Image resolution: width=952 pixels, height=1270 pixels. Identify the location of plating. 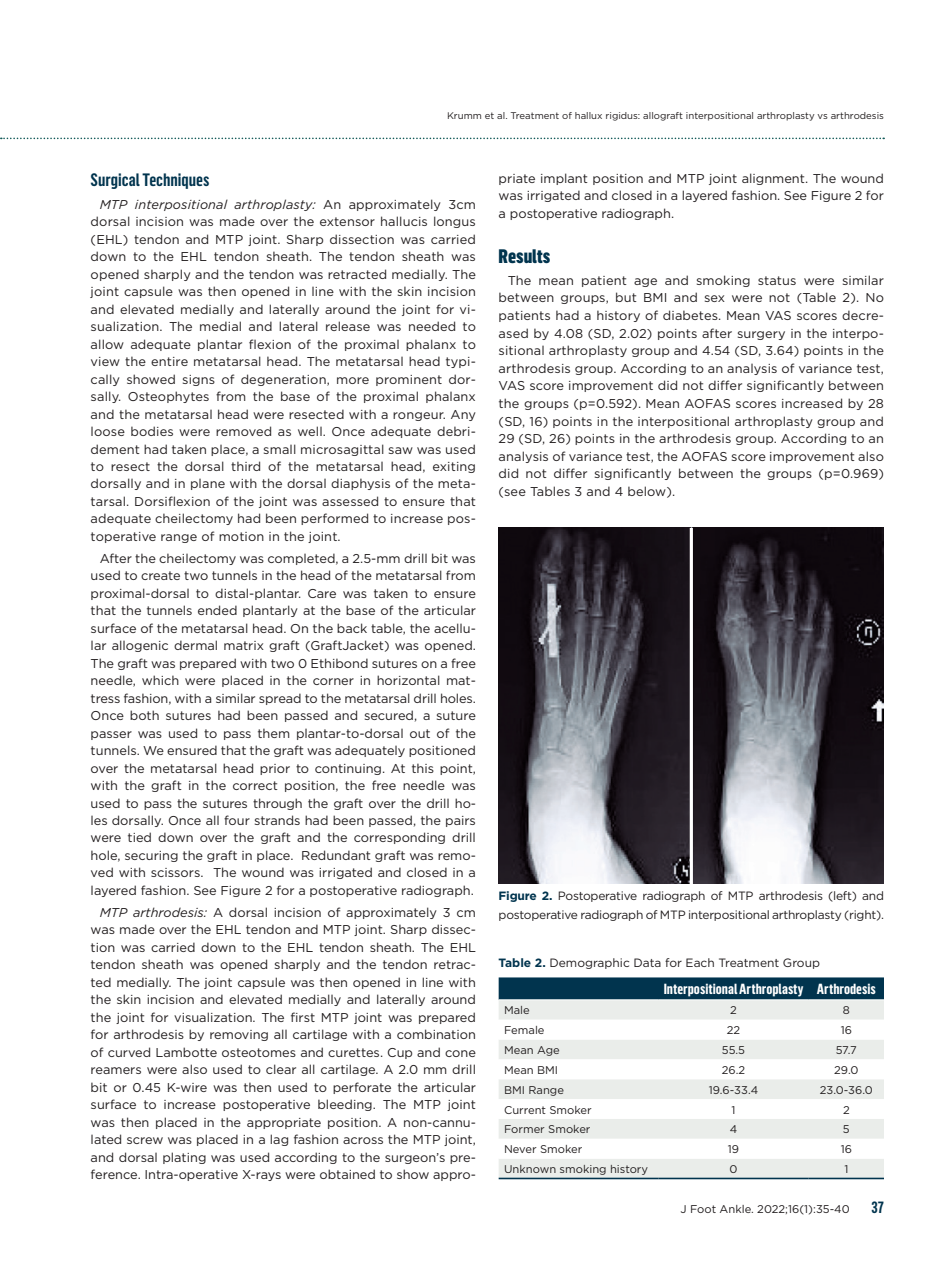
(184, 1158).
